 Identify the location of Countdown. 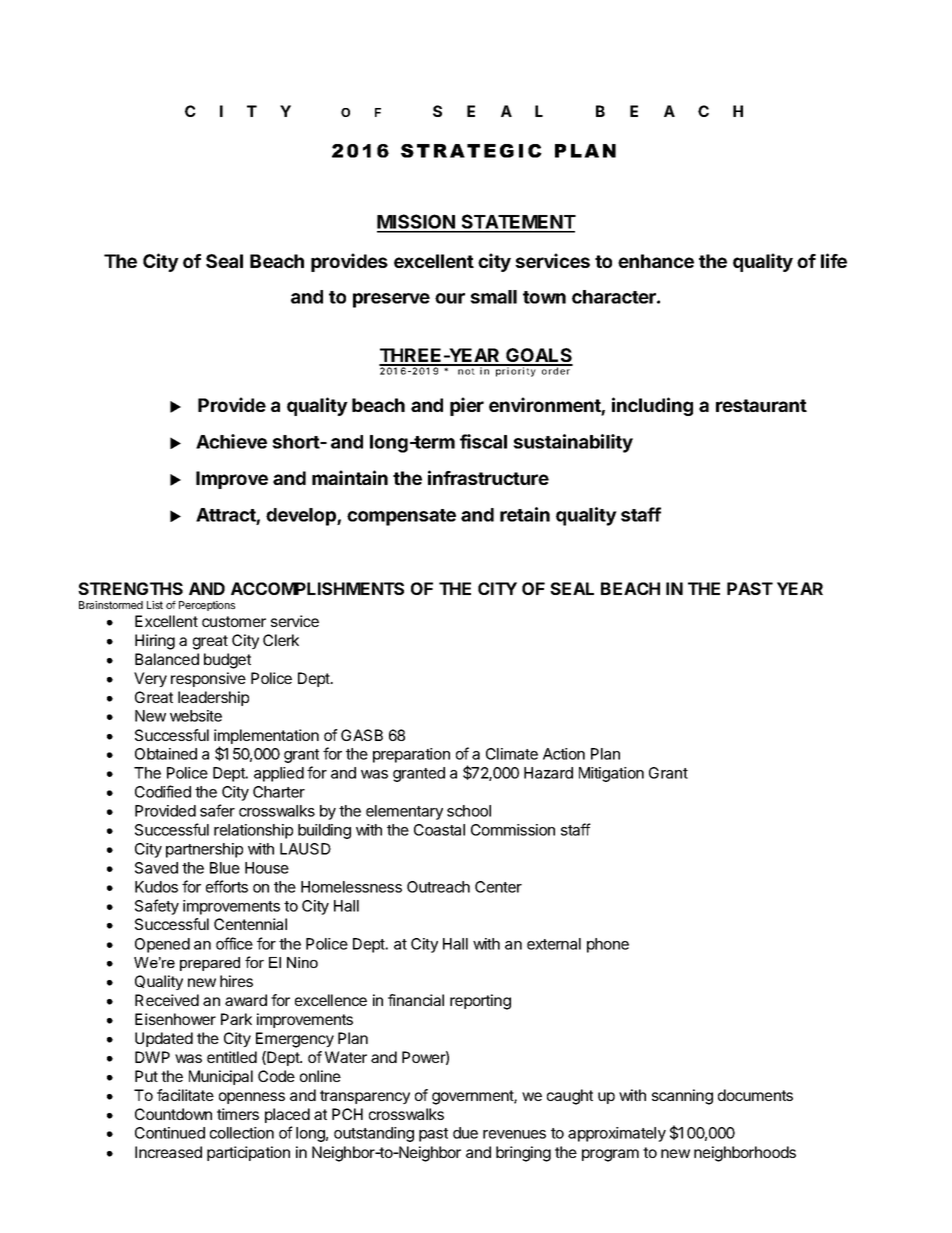
(173, 1114).
